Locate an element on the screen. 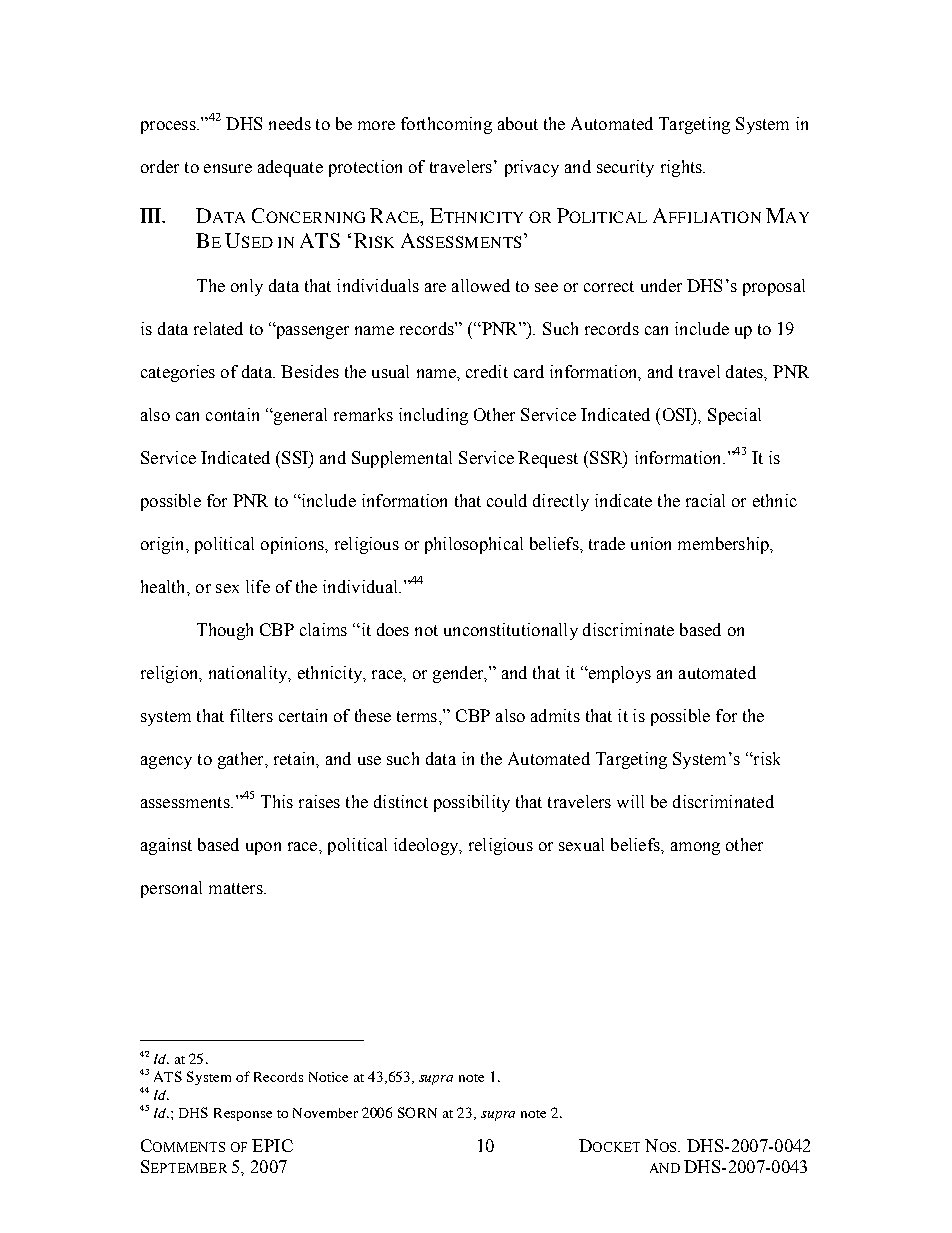 Image resolution: width=952 pixels, height=1233 pixels. ensure is located at coordinates (228, 168).
